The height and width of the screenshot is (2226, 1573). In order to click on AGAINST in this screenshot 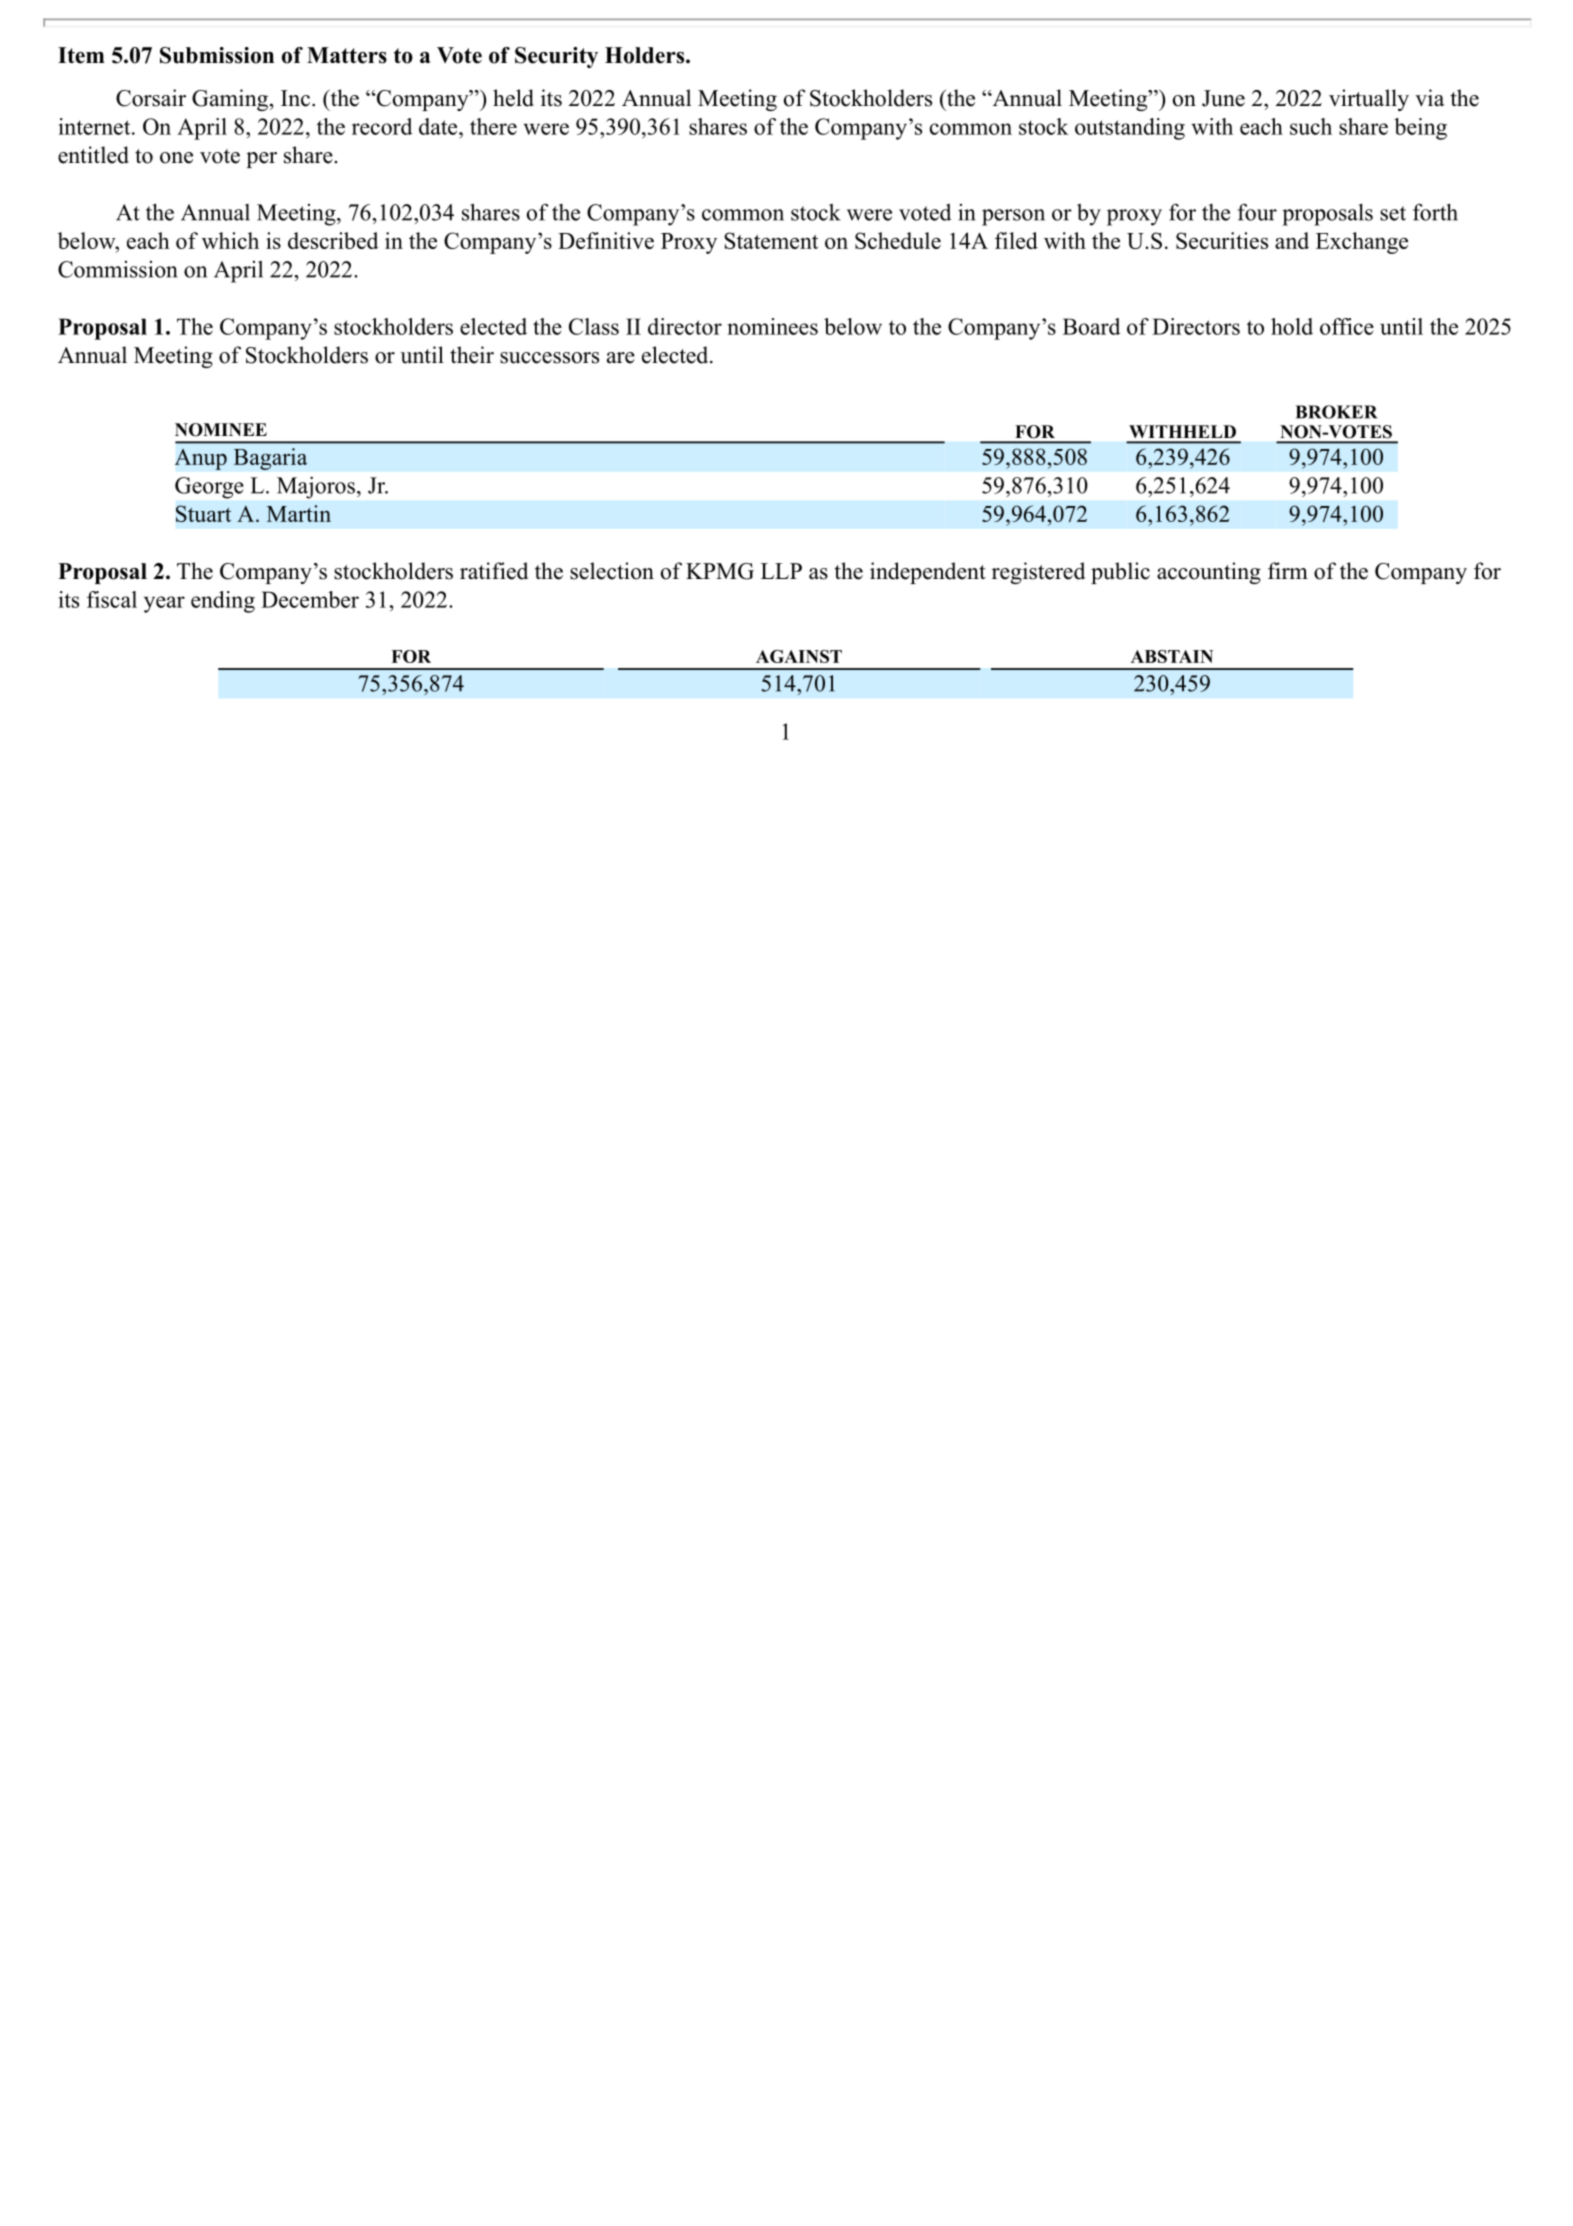, I will do `click(799, 656)`.
